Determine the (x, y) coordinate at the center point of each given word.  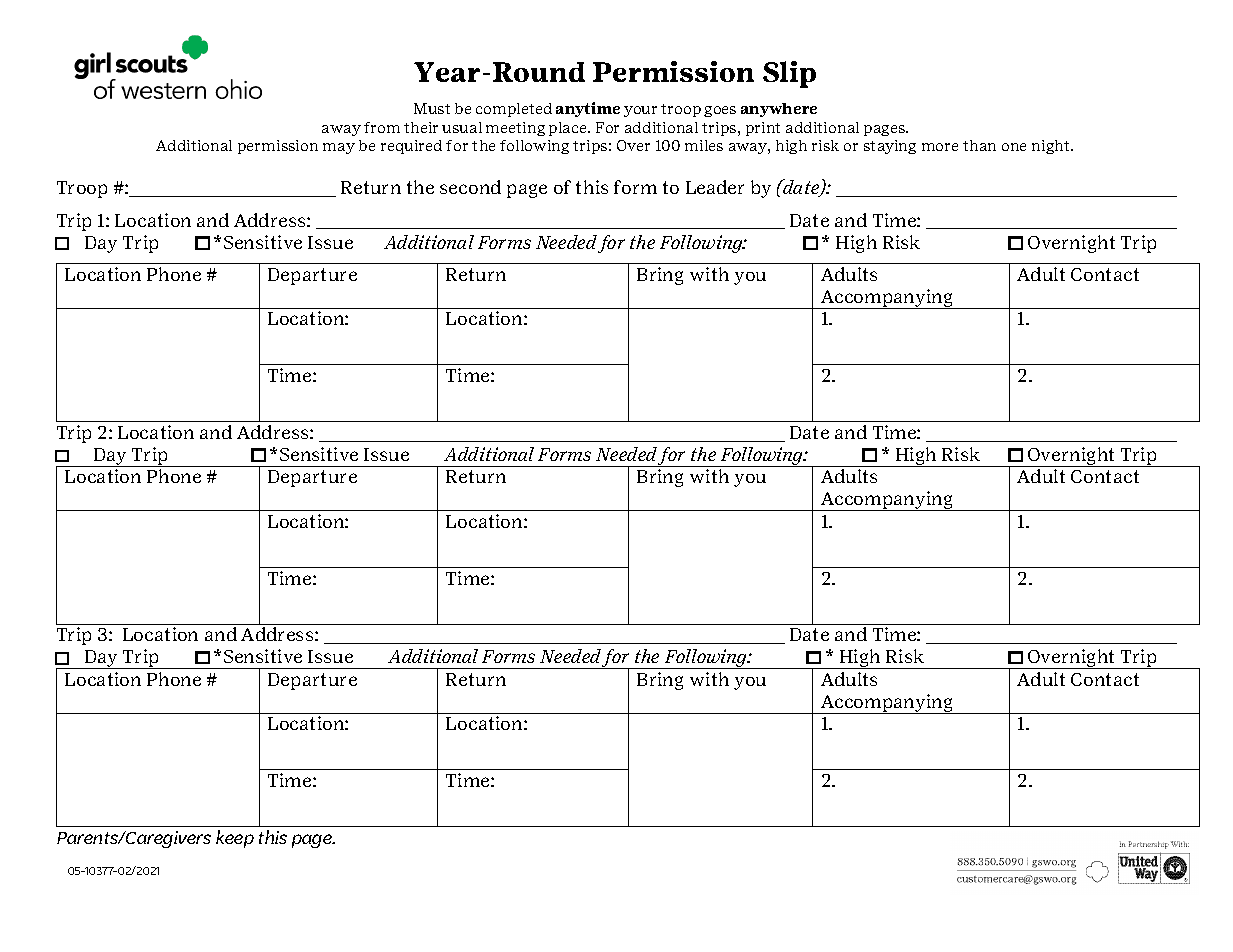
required (411, 147)
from (382, 127)
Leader (715, 187)
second (470, 187)
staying (890, 147)
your (640, 111)
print (763, 129)
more (940, 147)
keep (235, 839)
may (339, 148)
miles (704, 145)
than (979, 145)
